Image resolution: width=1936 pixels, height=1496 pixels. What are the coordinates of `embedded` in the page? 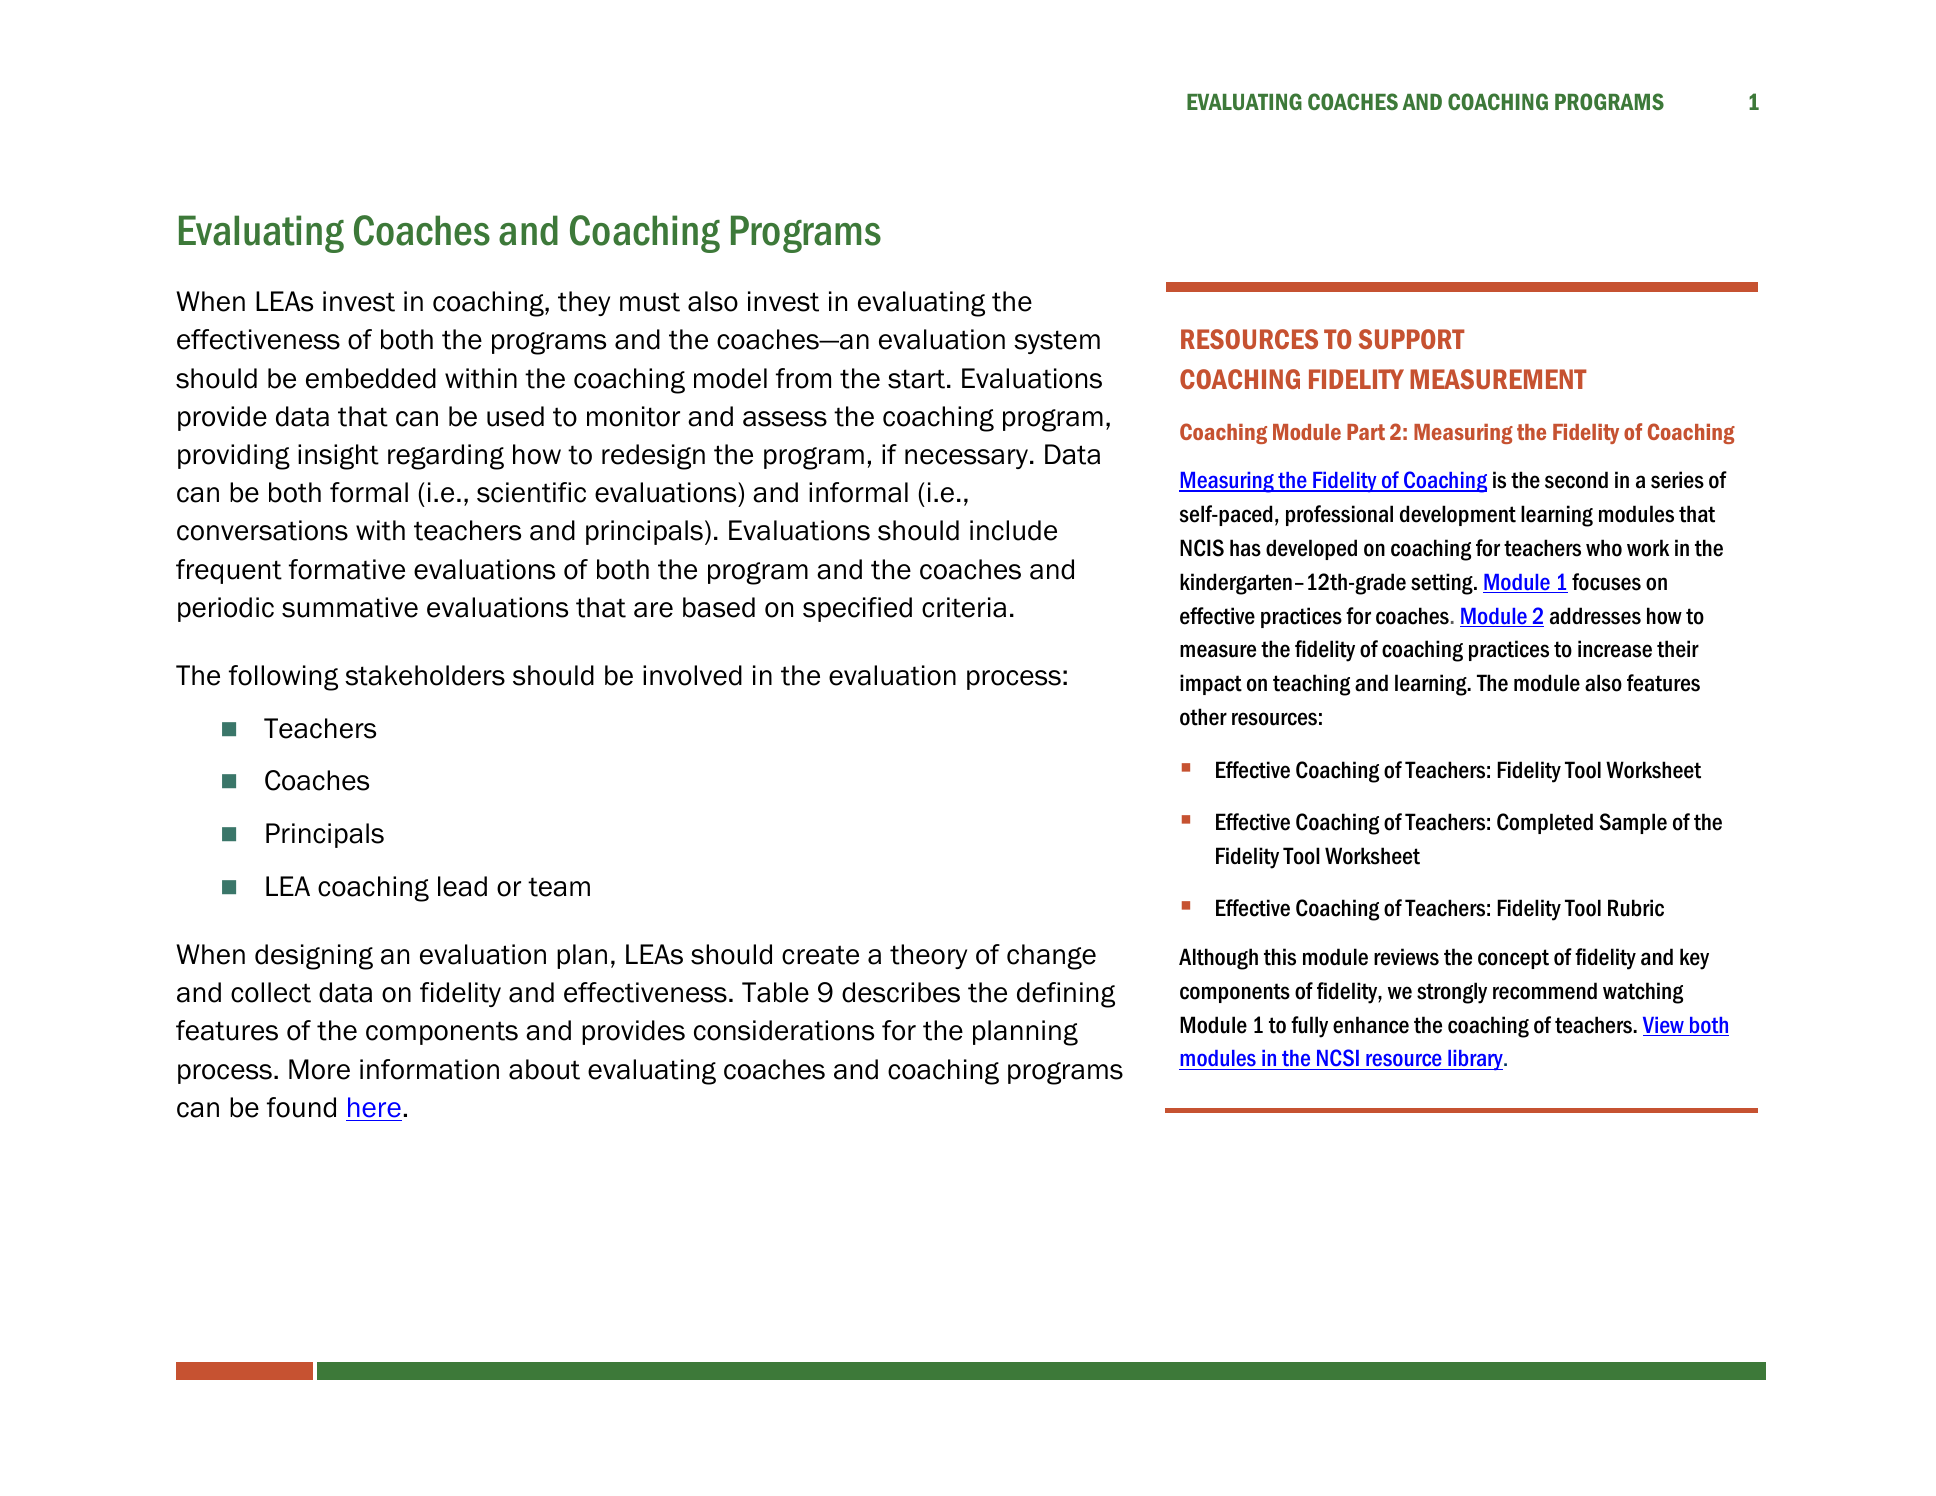 It's located at (371, 378).
